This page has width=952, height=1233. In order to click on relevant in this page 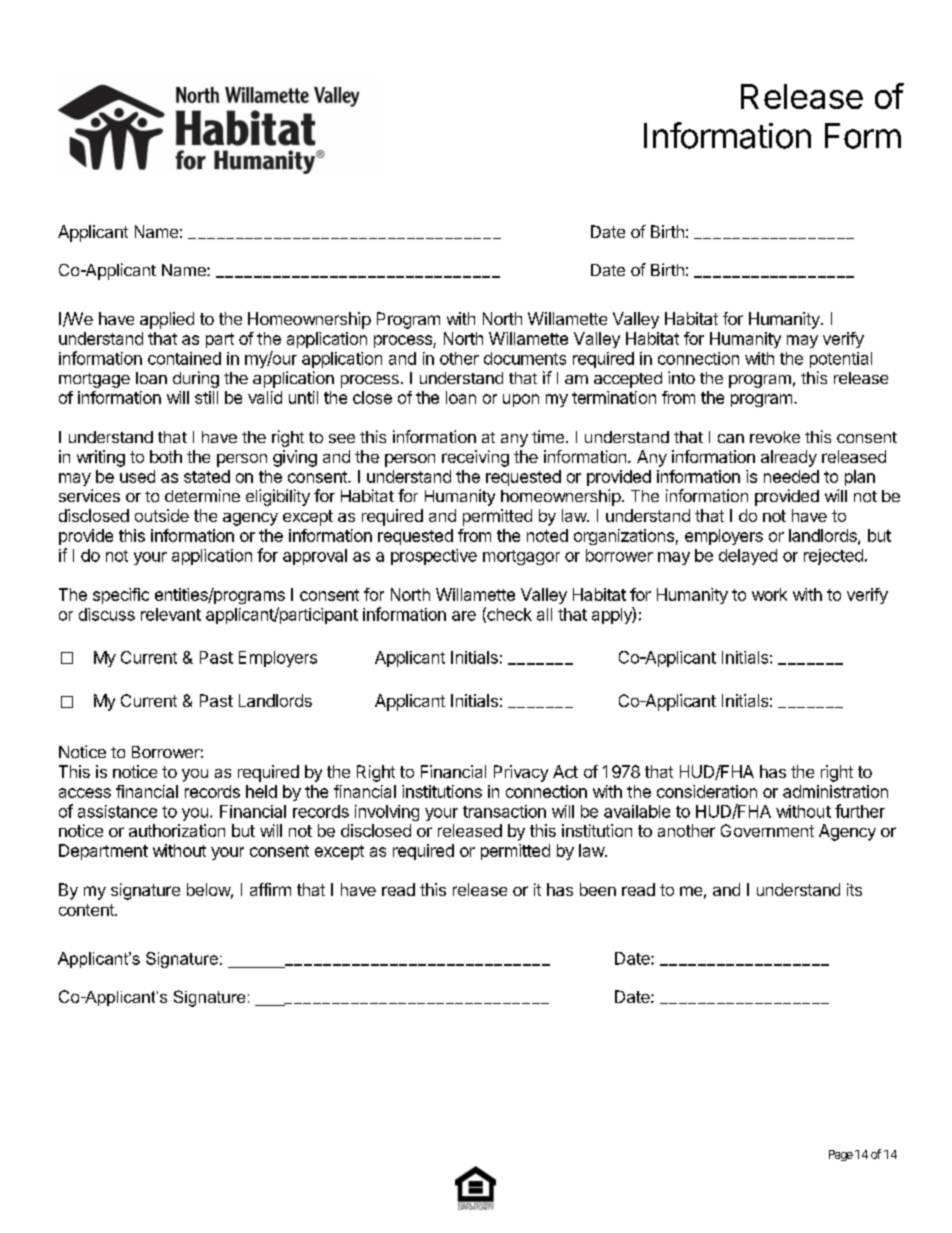, I will do `click(171, 614)`.
